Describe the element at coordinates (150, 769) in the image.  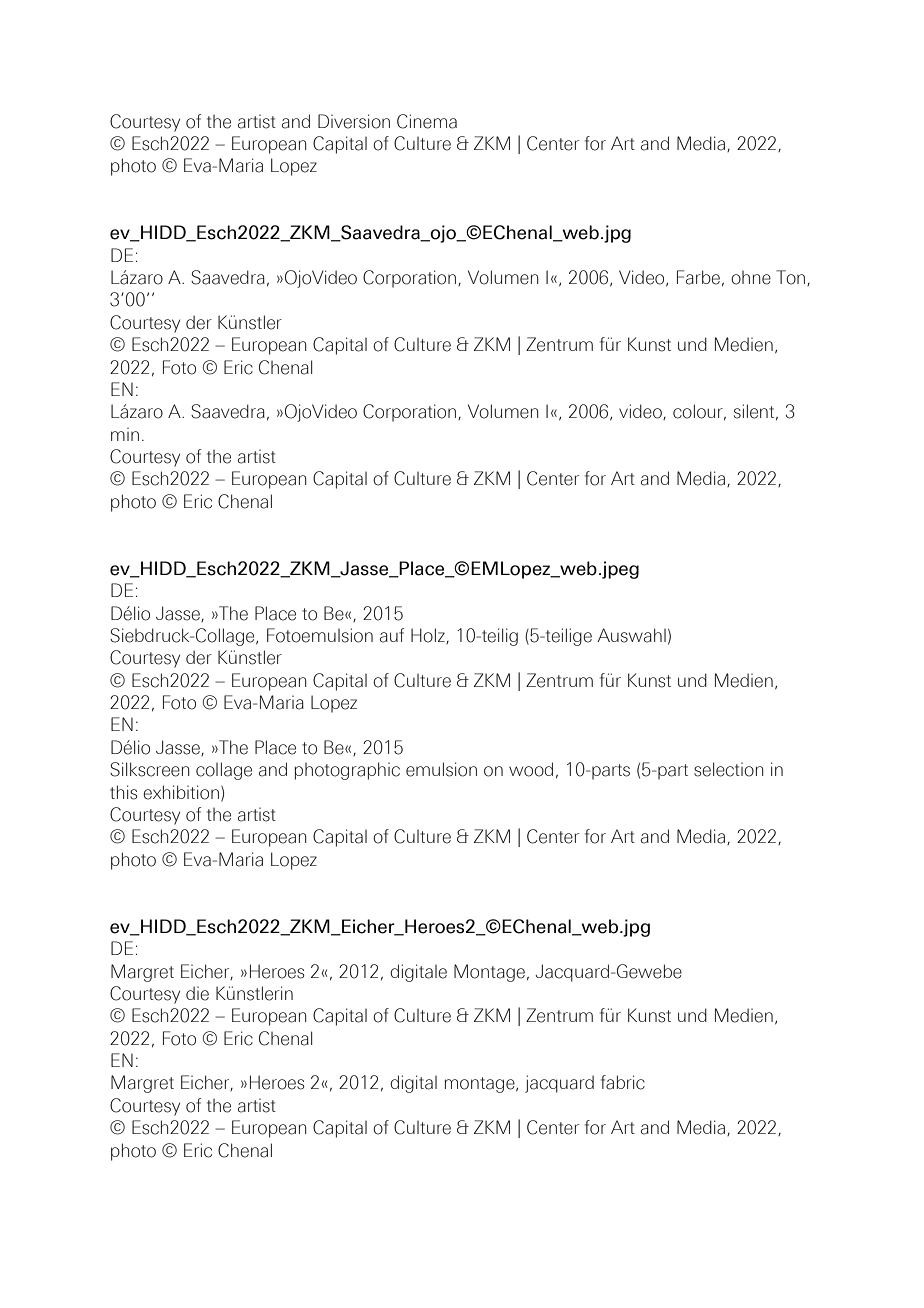
I see `Silkscreen` at that location.
